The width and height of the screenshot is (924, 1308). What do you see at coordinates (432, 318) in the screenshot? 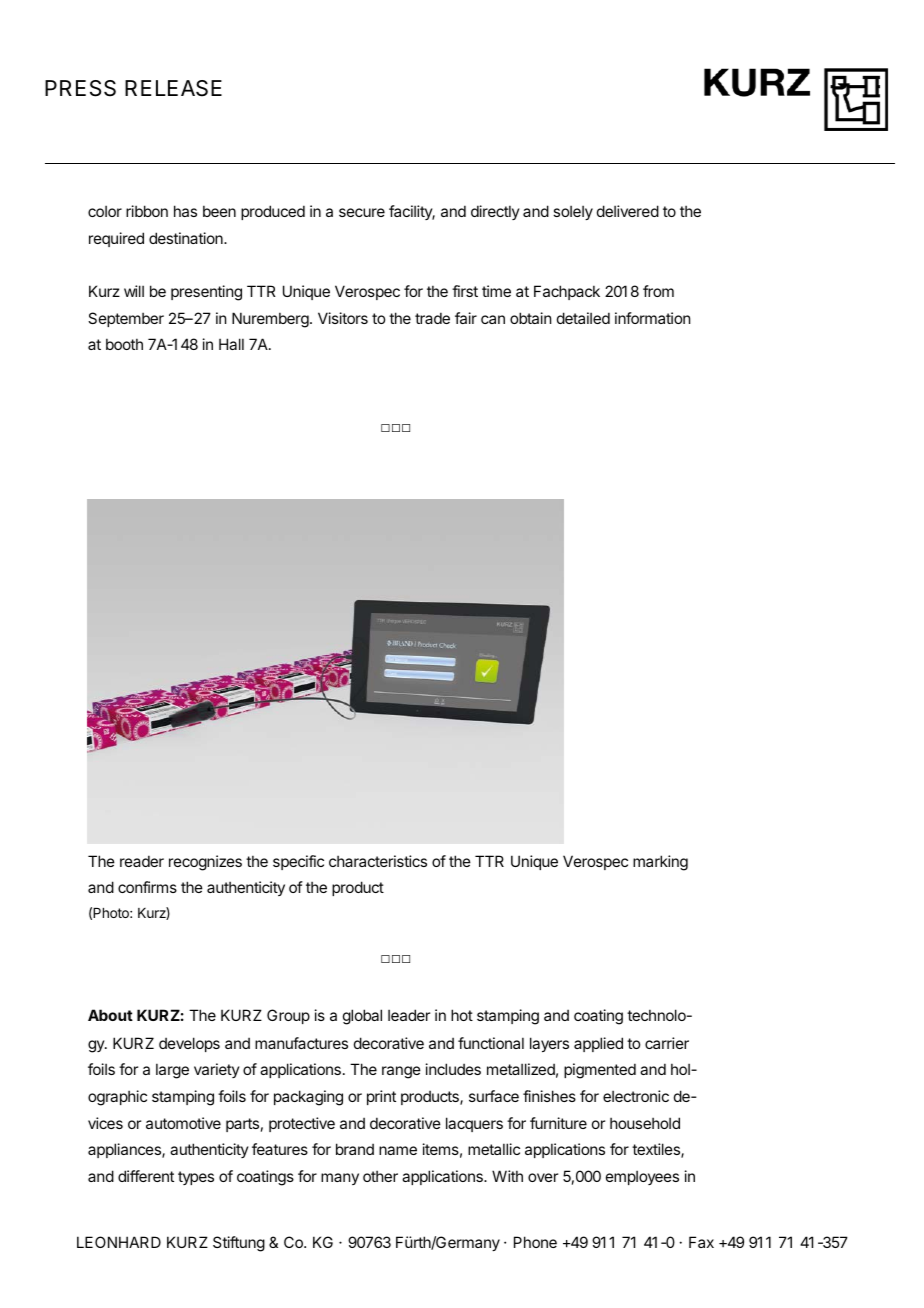
I see `trade` at bounding box center [432, 318].
